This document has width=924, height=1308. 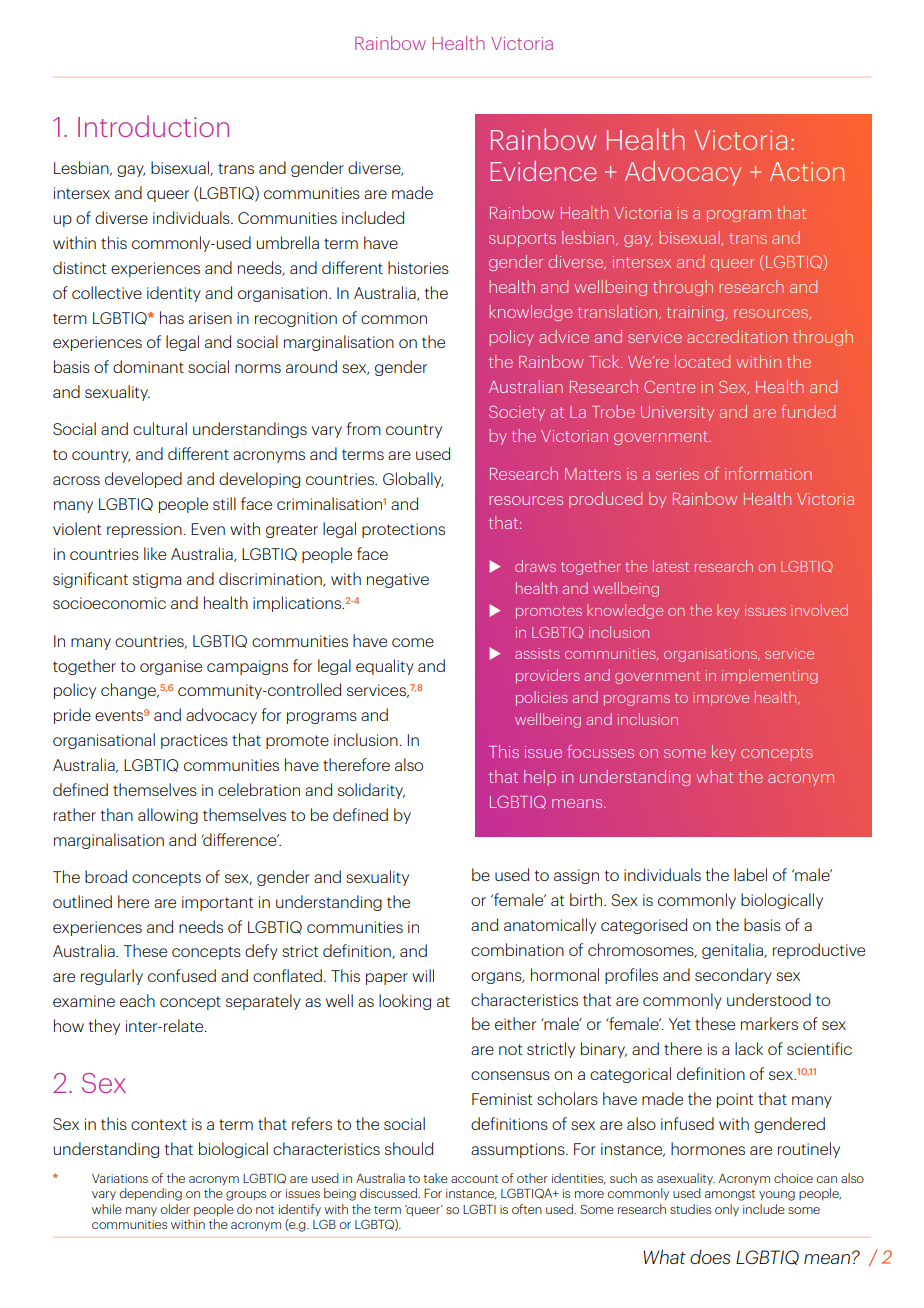 I want to click on will, so click(x=423, y=975).
